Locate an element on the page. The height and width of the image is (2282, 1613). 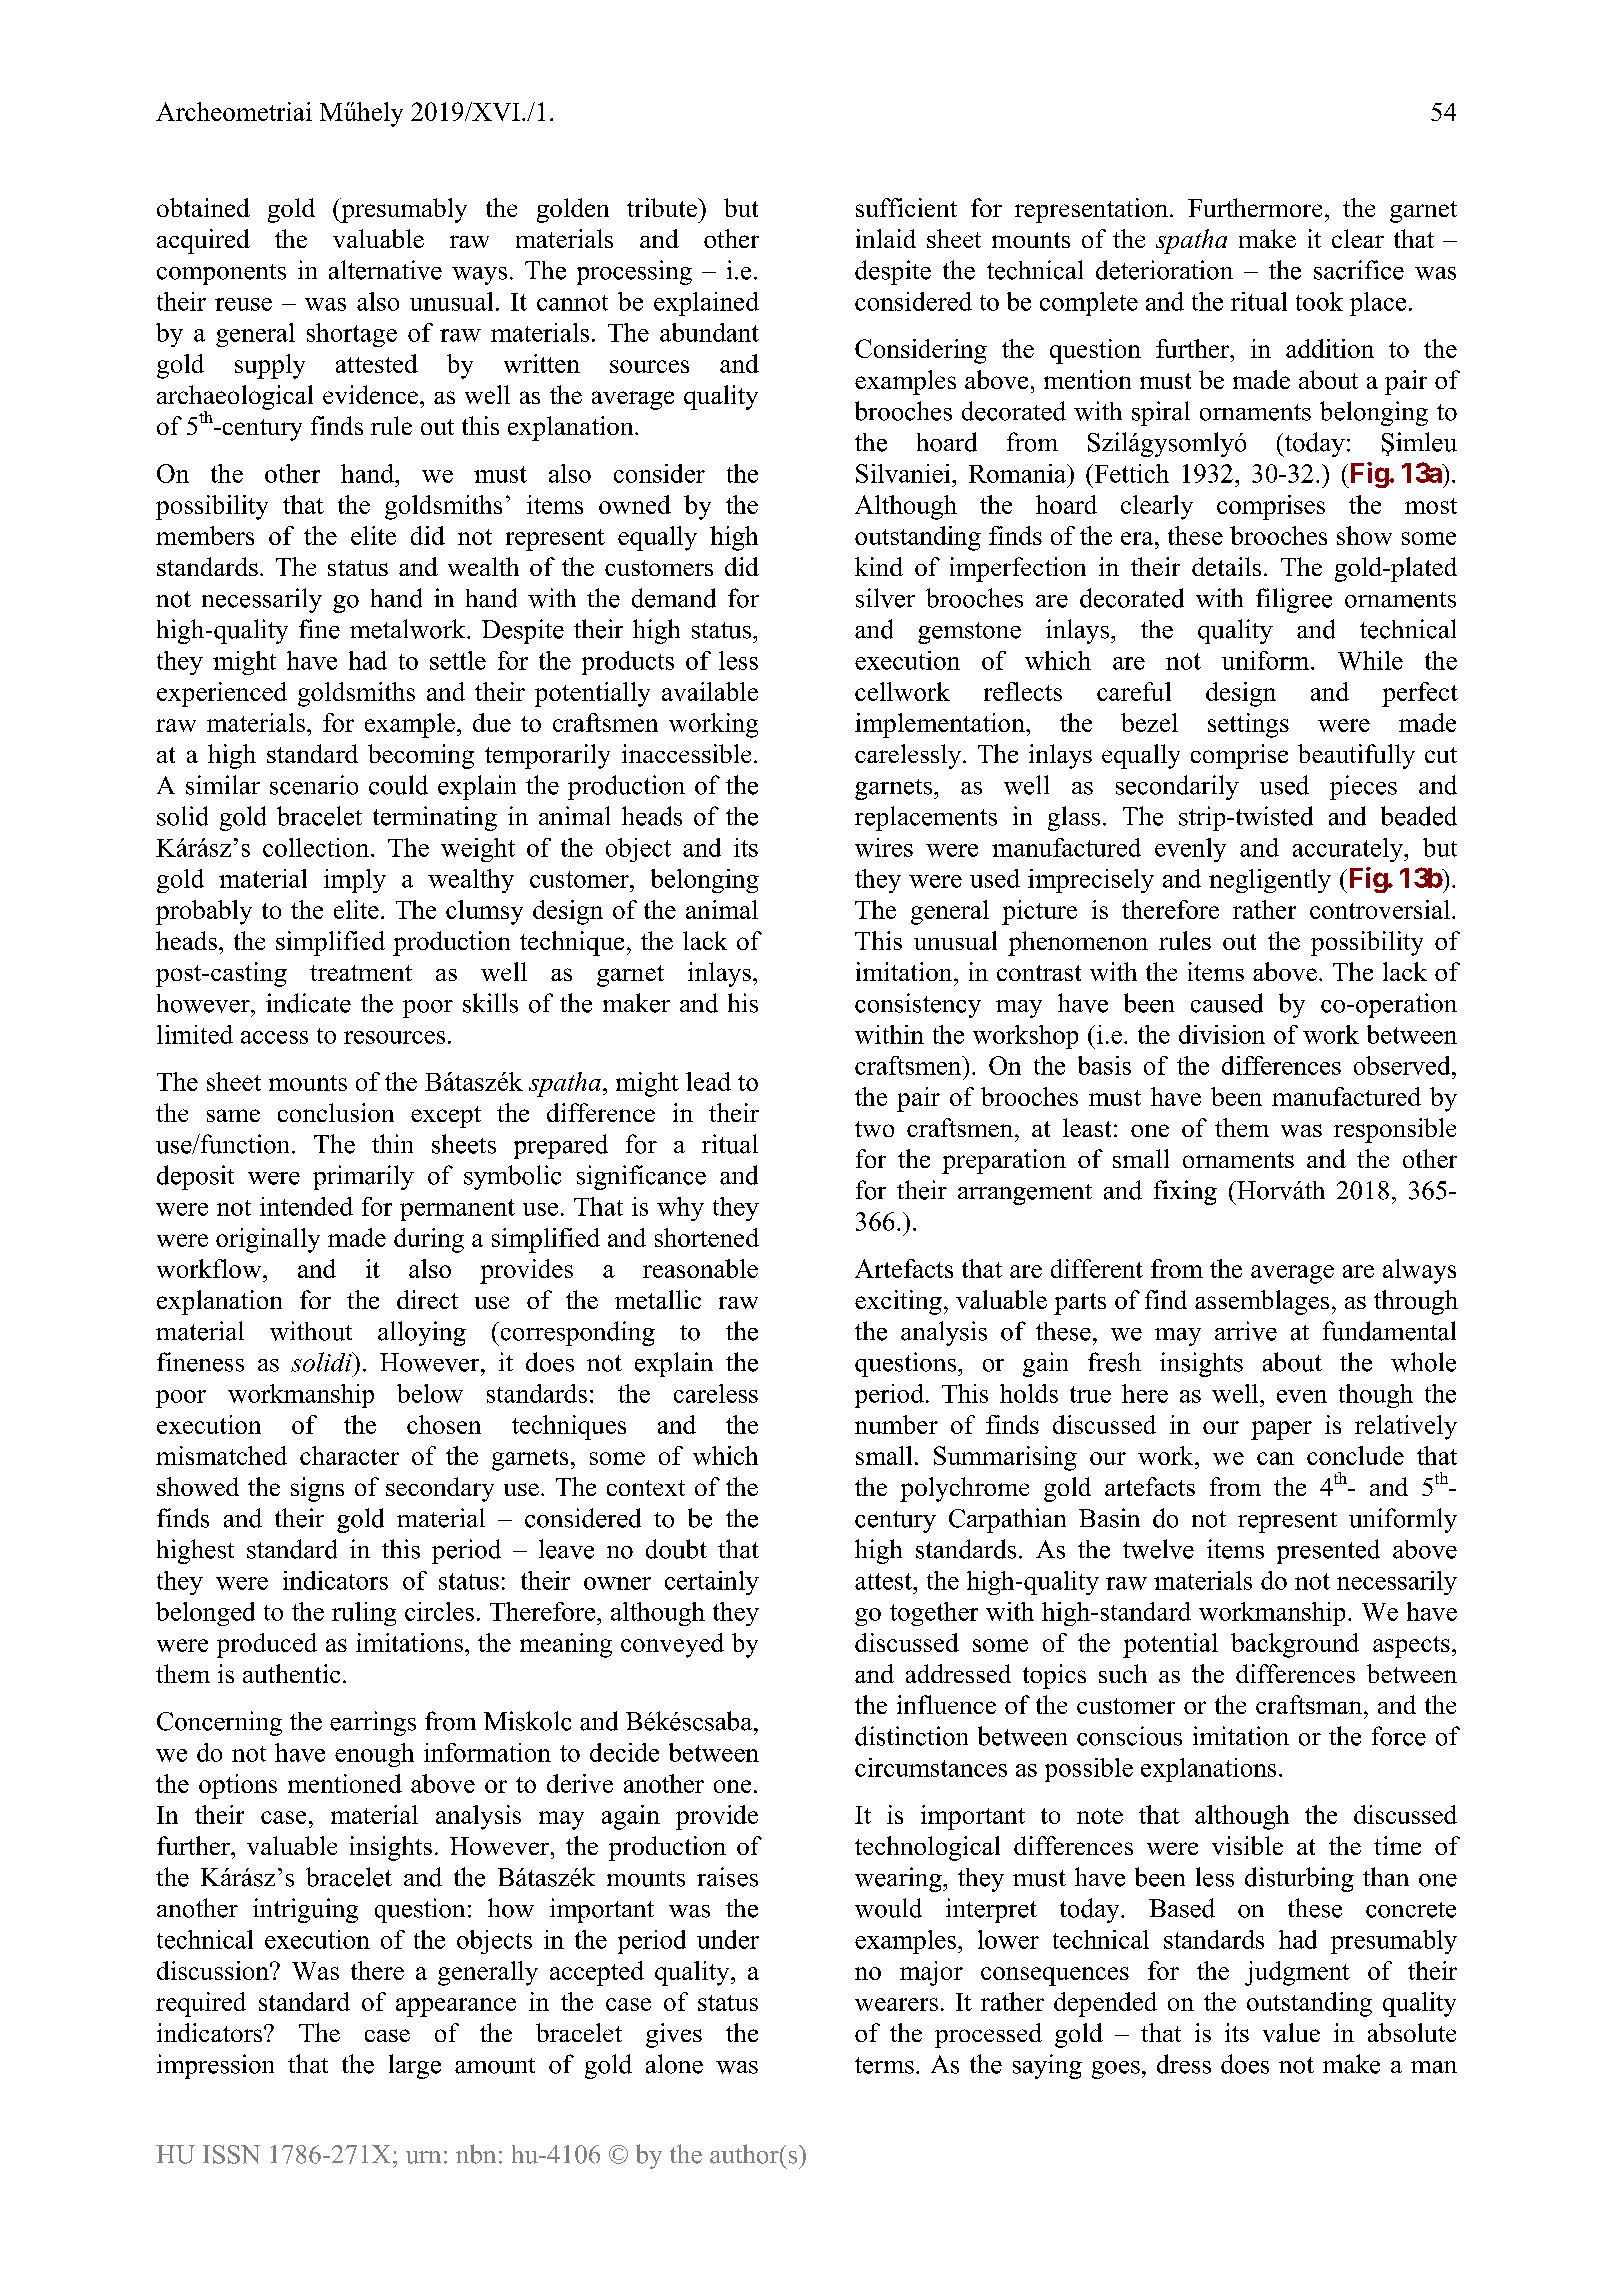
available is located at coordinates (710, 691).
